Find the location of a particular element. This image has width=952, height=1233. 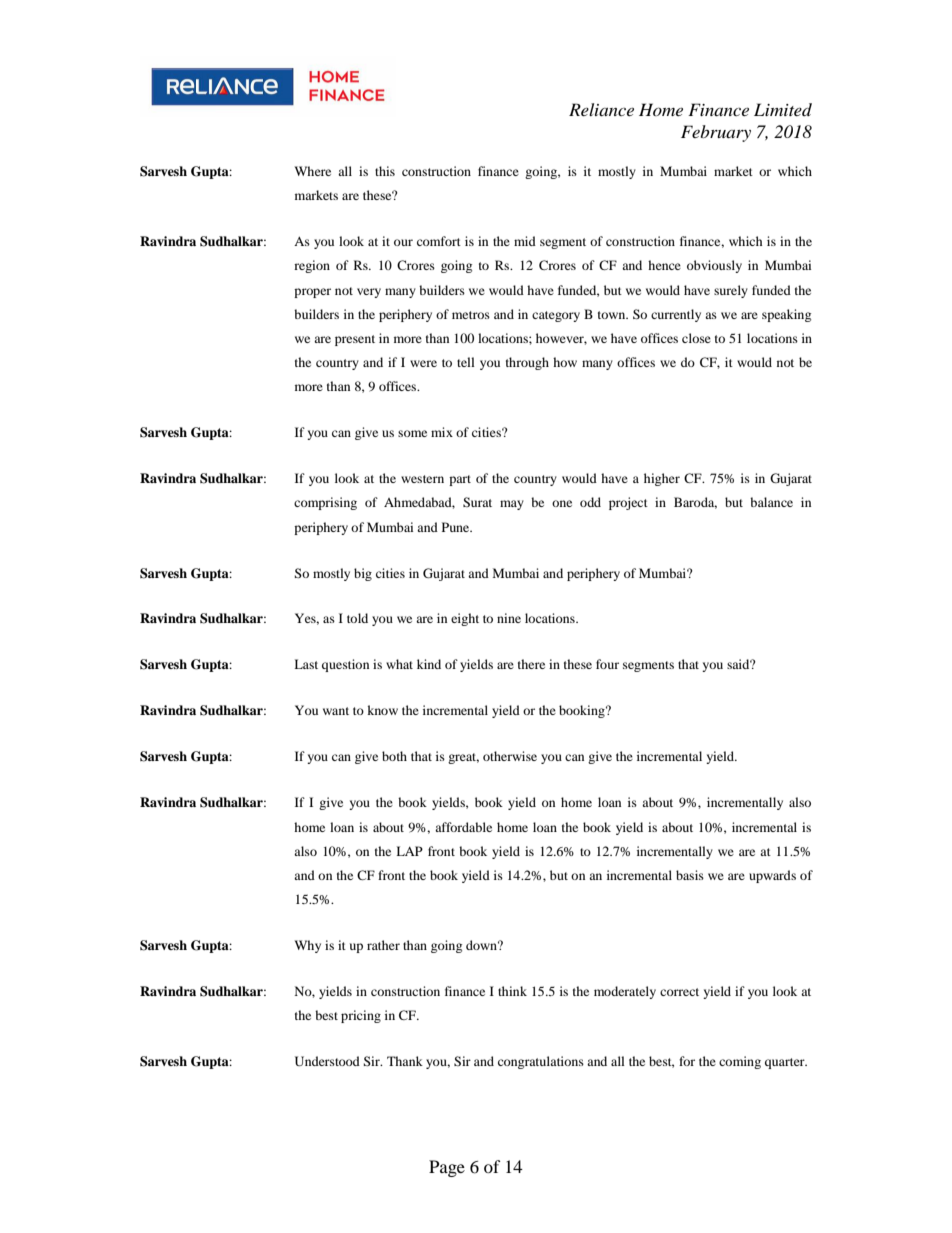

one is located at coordinates (562, 503).
